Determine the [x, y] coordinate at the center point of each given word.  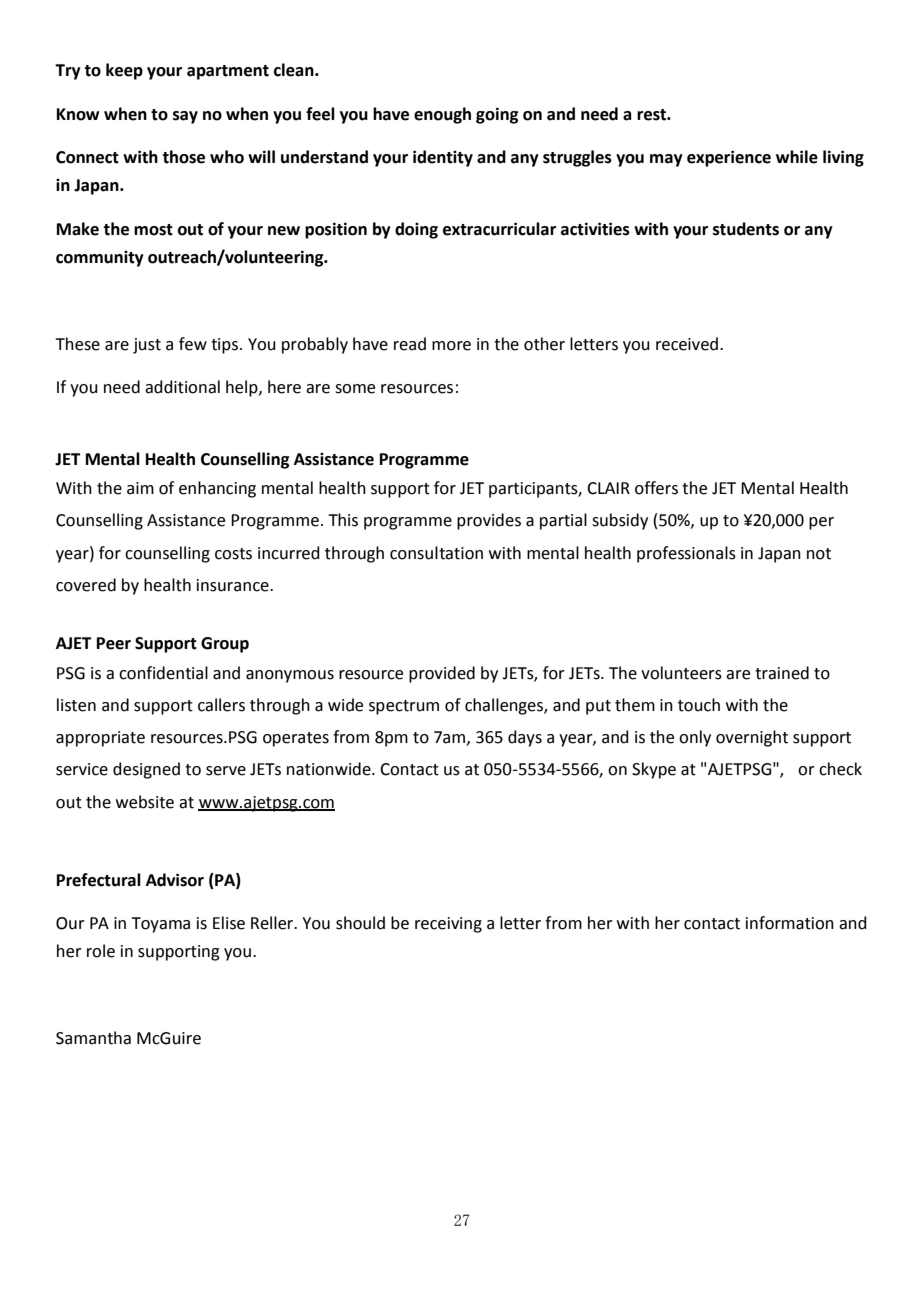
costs [233, 554]
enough [442, 115]
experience [729, 158]
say [185, 117]
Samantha [93, 1038]
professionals [686, 554]
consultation [436, 553]
